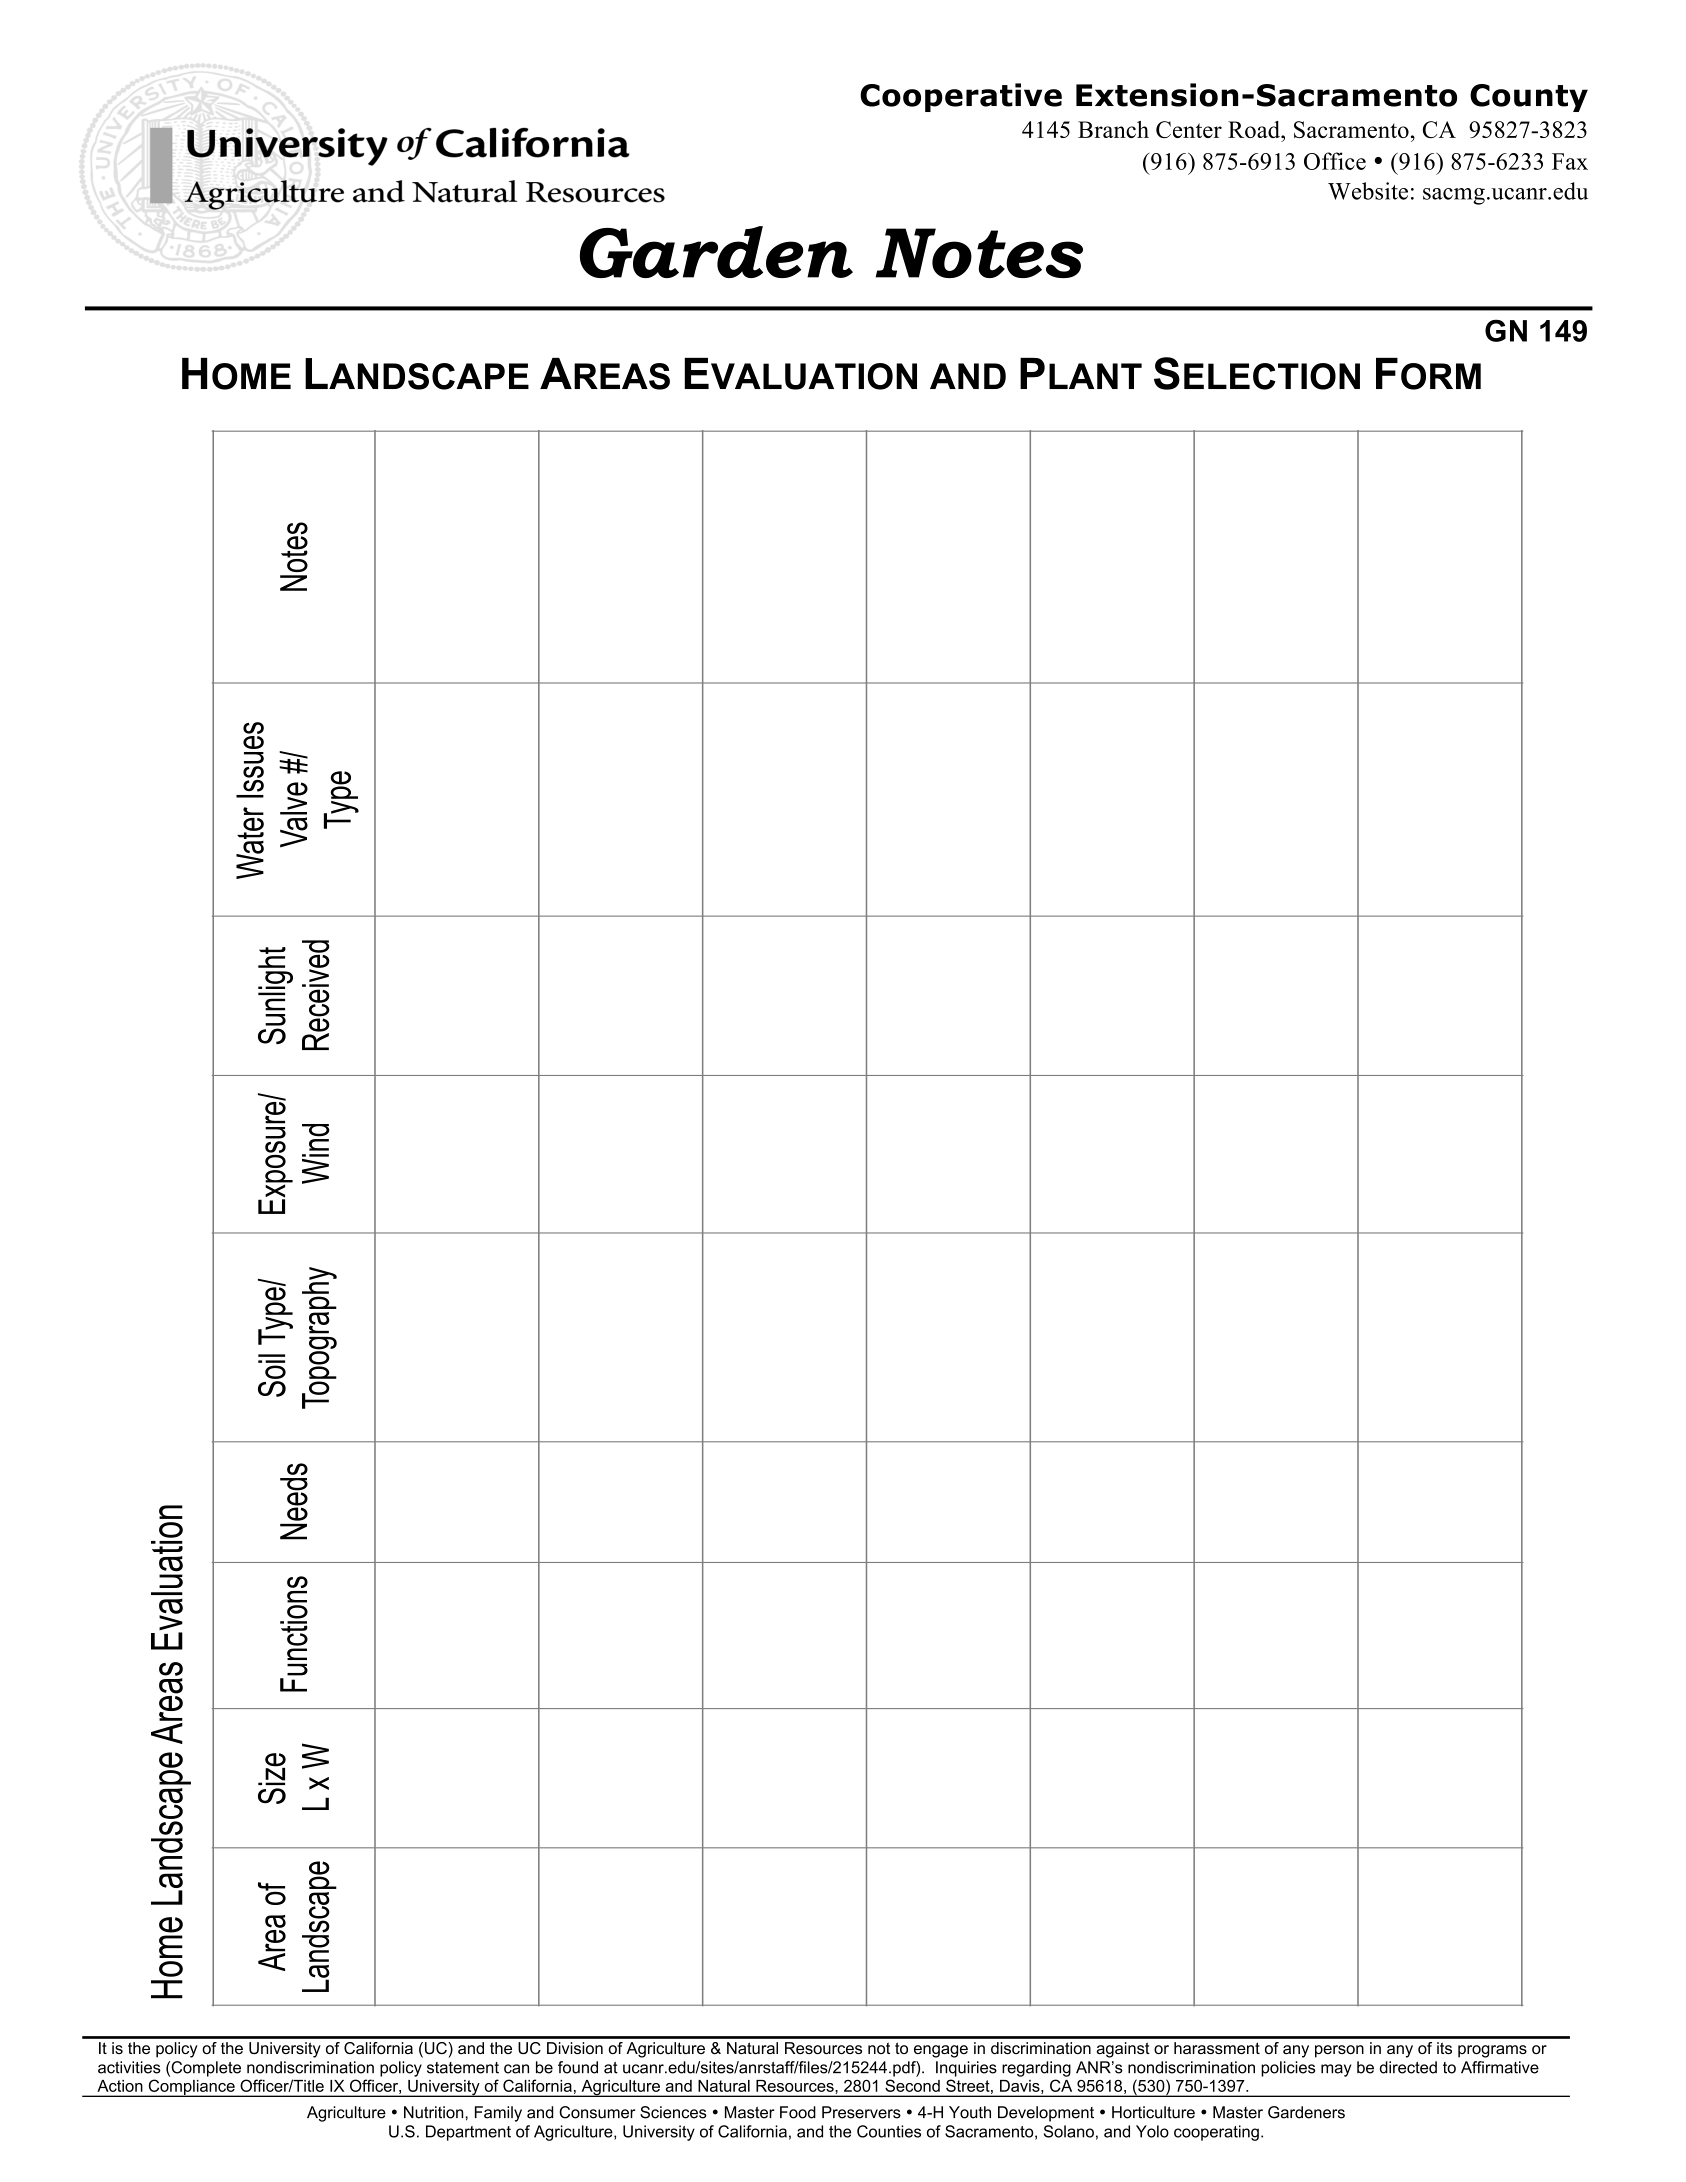 Image resolution: width=1686 pixels, height=2182 pixels. I want to click on Branch, so click(1113, 129).
